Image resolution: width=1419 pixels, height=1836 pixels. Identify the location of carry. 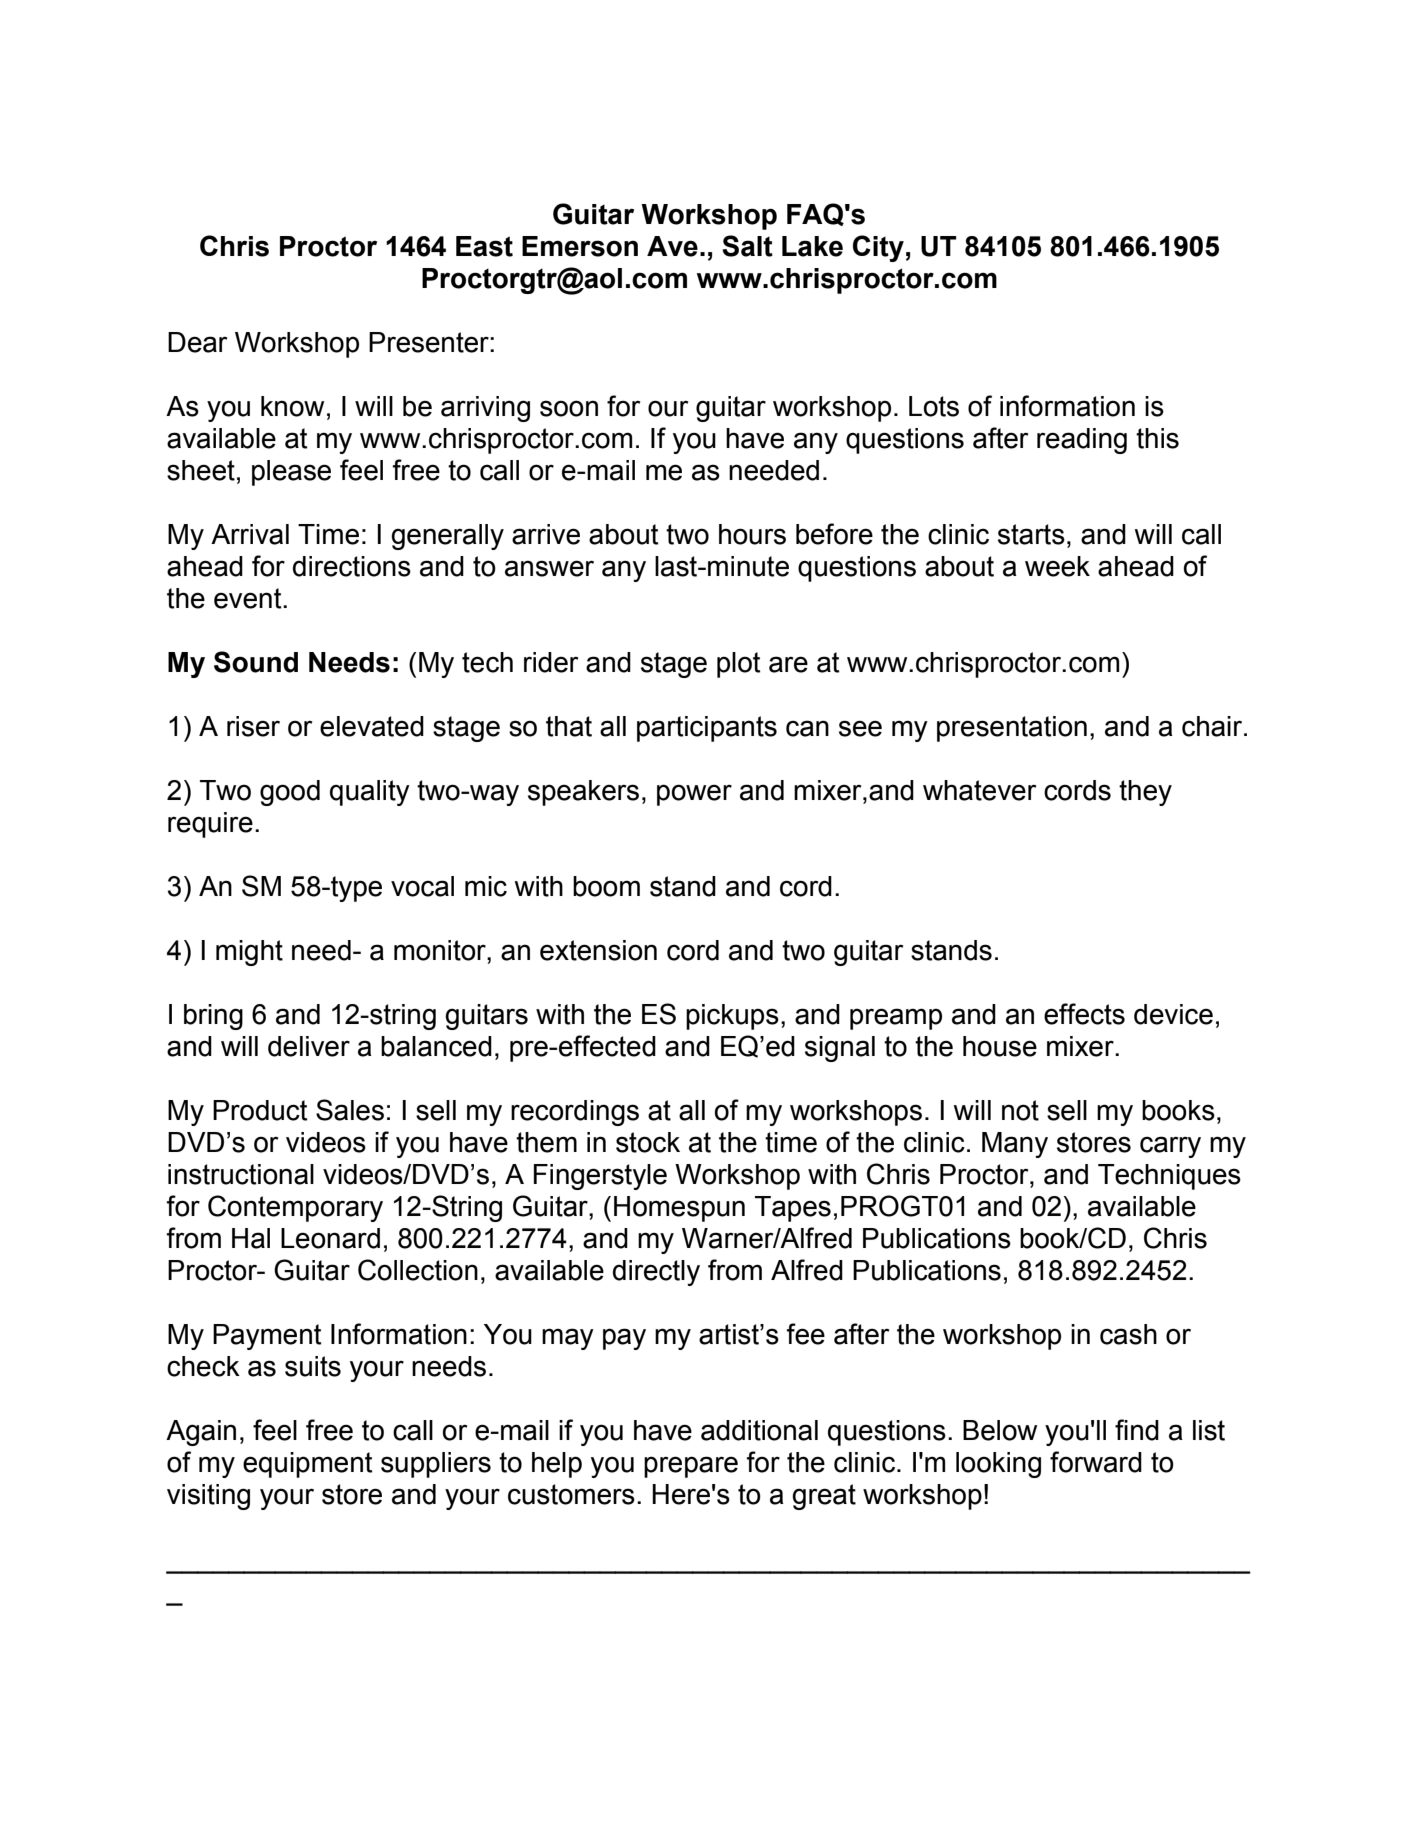
(1170, 1147).
